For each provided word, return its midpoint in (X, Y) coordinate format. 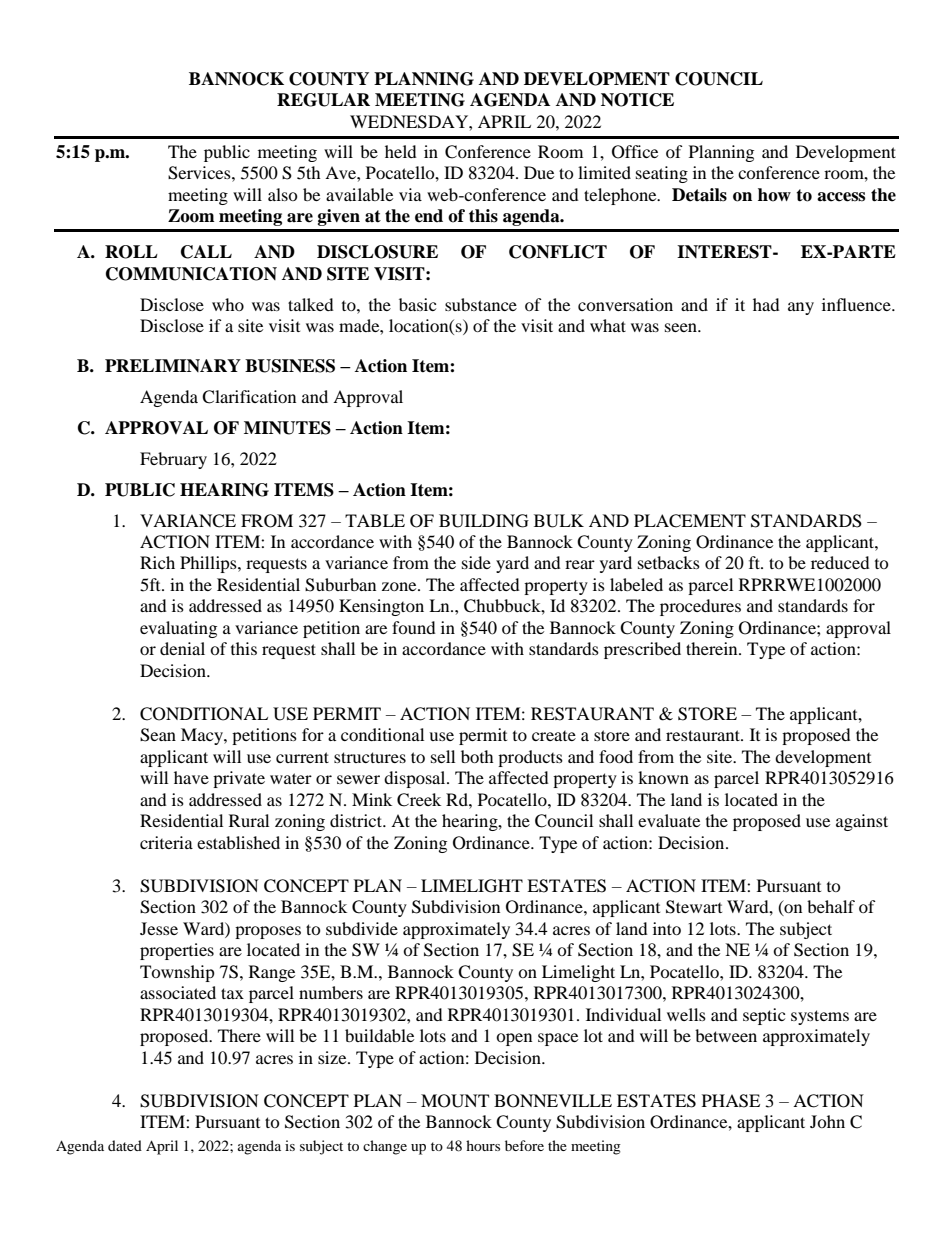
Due (539, 172)
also (283, 194)
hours (483, 1145)
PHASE (731, 1101)
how (774, 195)
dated (125, 1145)
